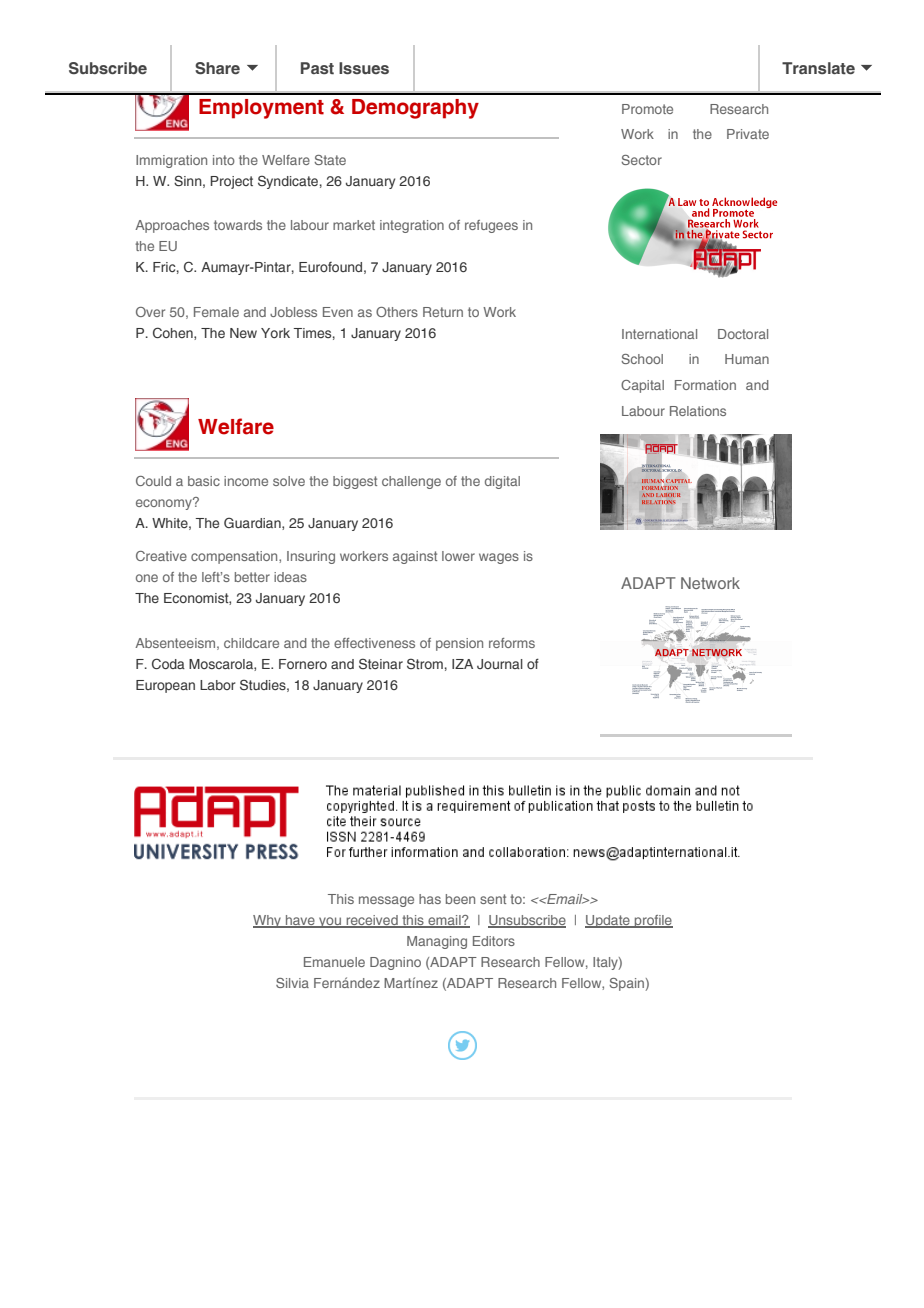 The image size is (924, 1308). Describe the element at coordinates (494, 941) in the screenshot. I see `Editors` at that location.
